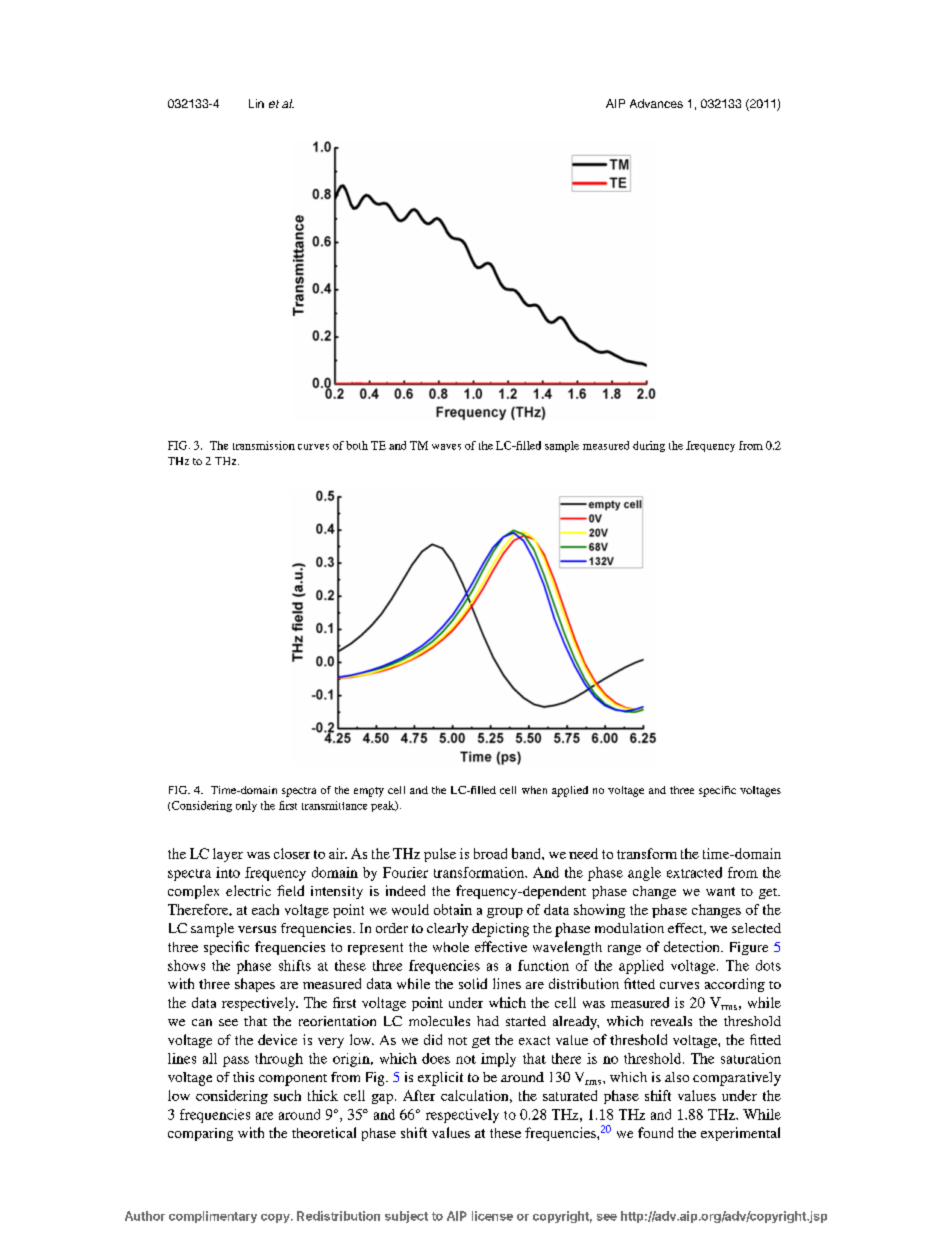  I want to click on both, so click(357, 445).
